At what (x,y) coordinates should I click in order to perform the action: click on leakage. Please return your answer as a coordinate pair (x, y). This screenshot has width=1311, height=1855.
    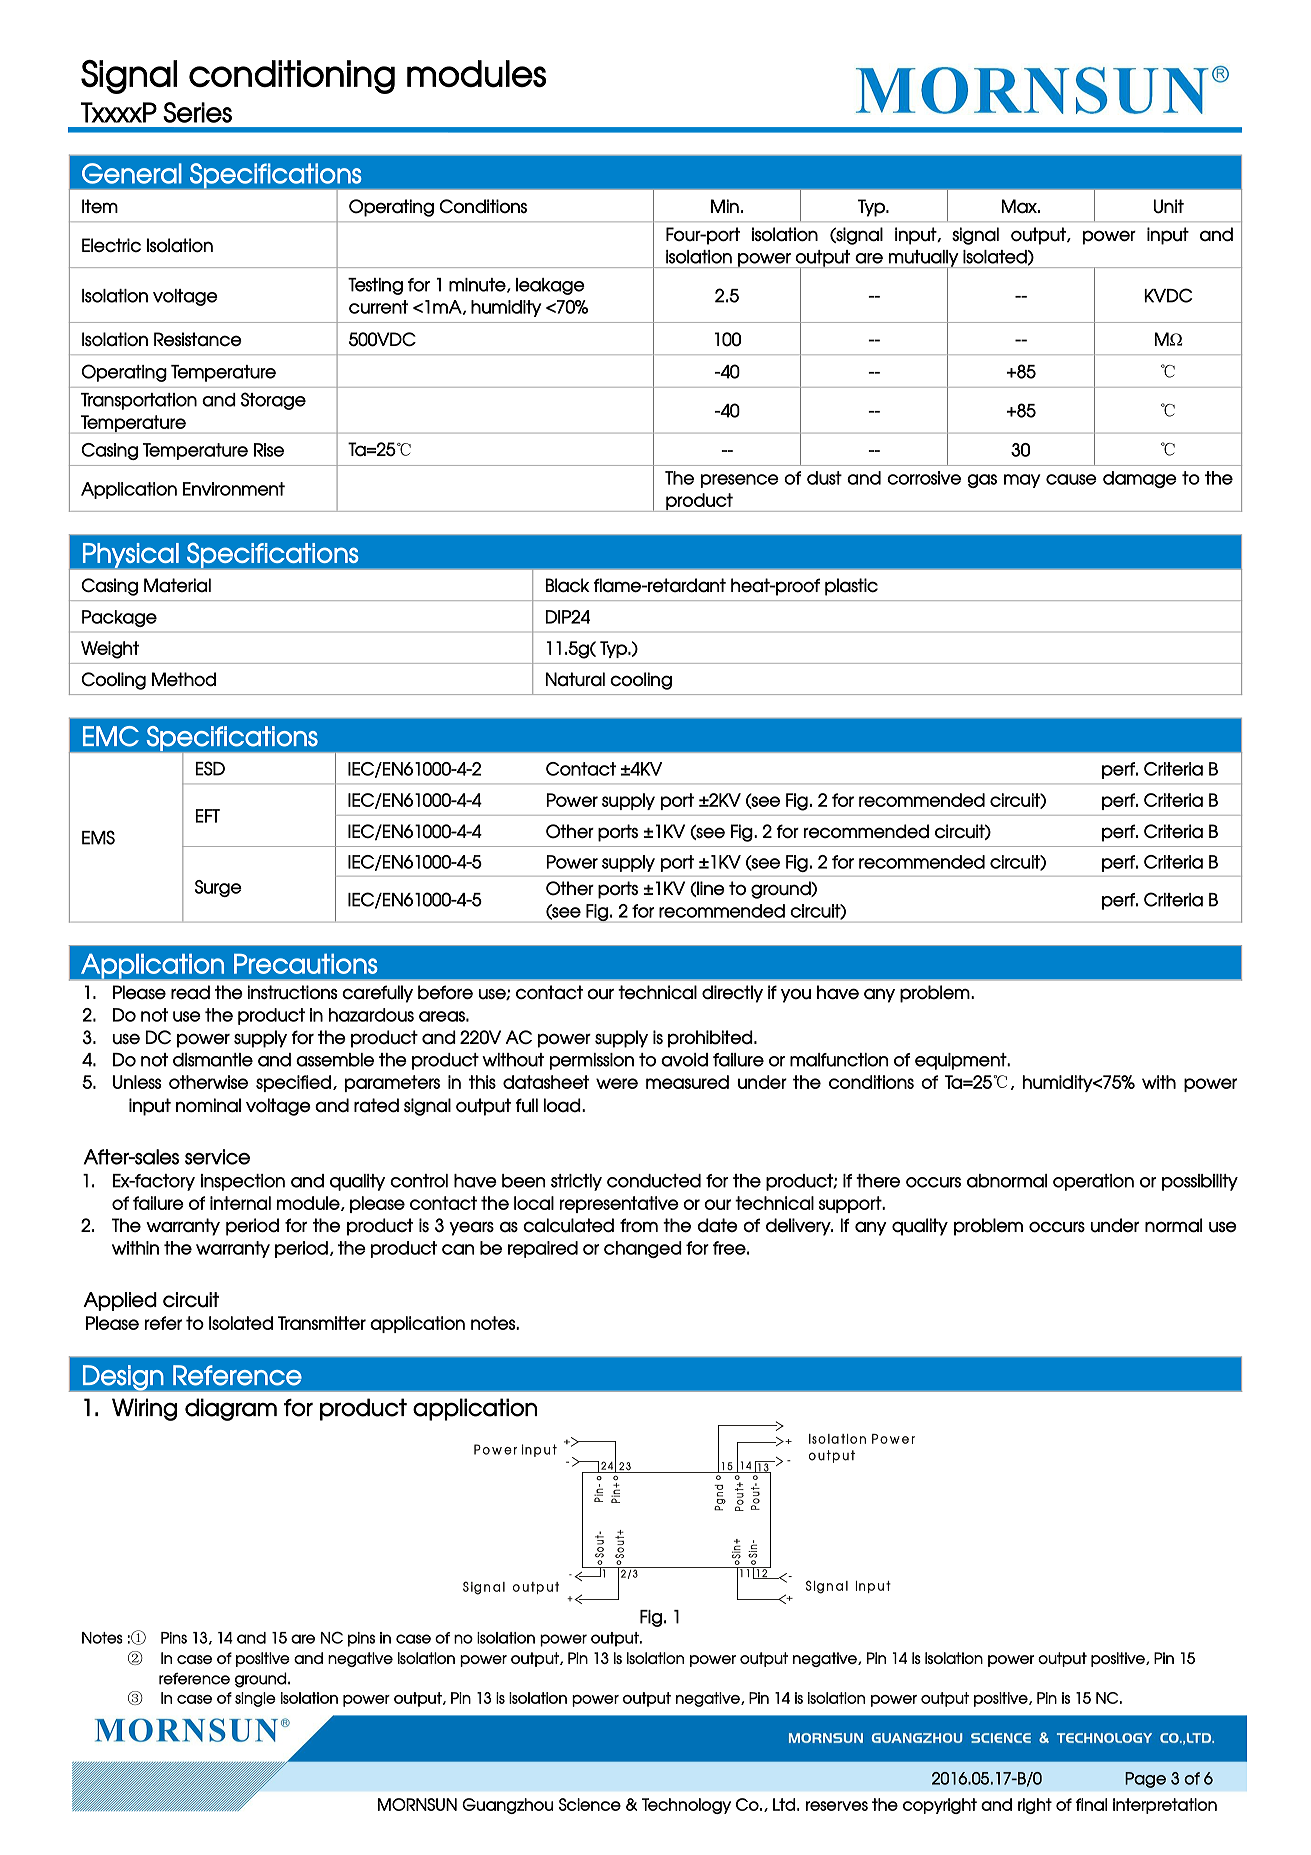
    Looking at the image, I should click on (550, 286).
